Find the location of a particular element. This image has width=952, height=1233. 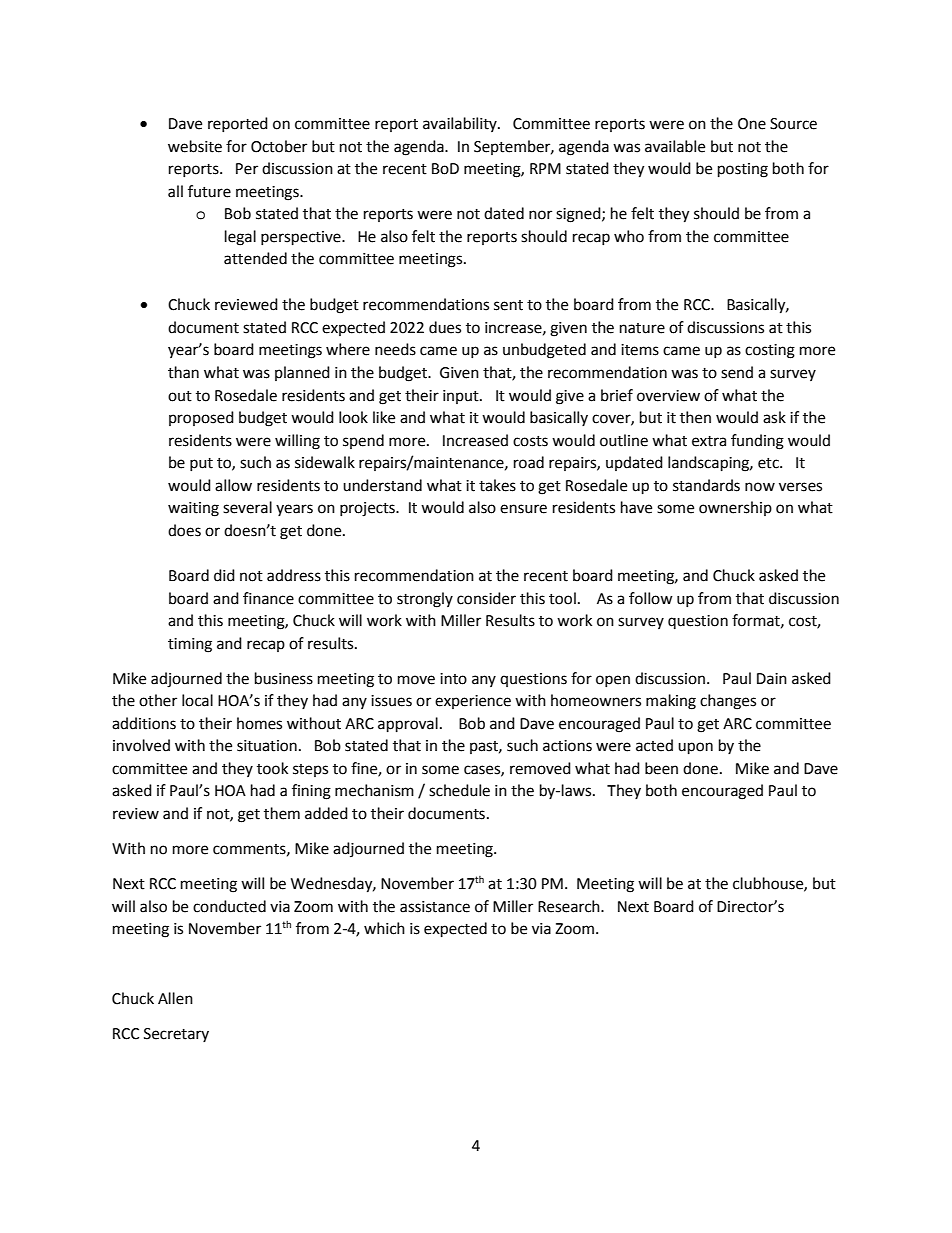

did is located at coordinates (224, 575).
